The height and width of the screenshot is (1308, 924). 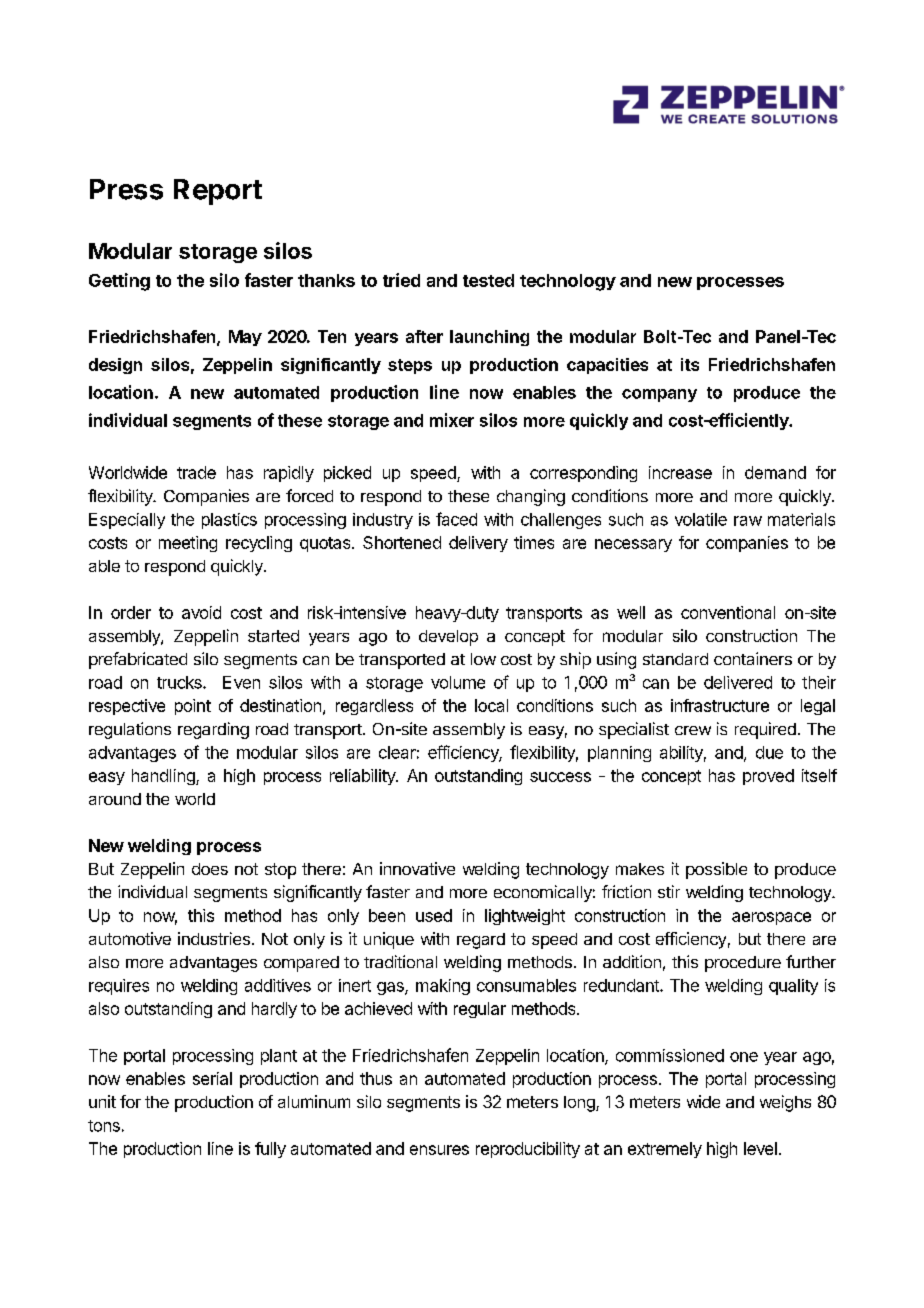 I want to click on capacities, so click(x=607, y=366).
